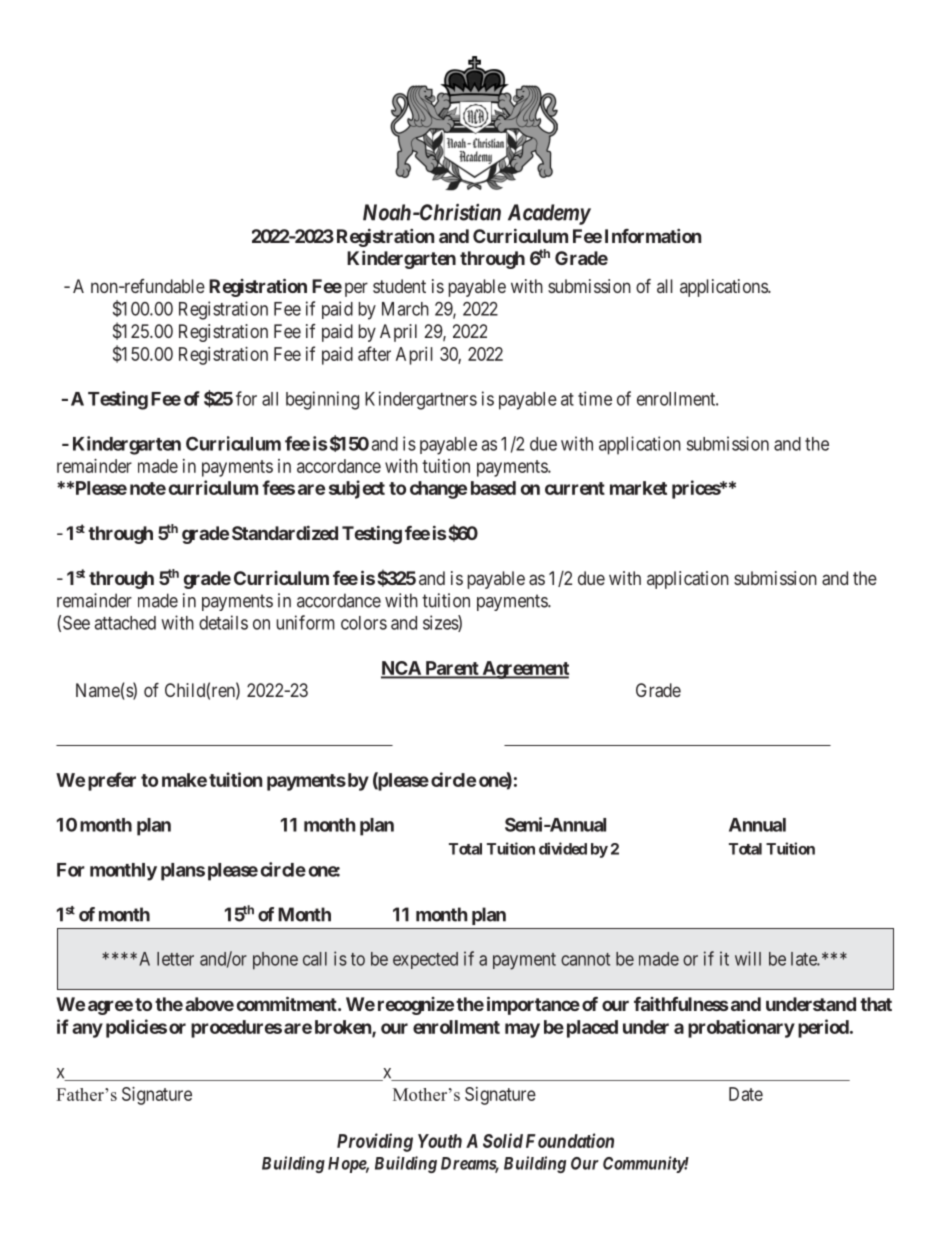 This image has height=1233, width=952. Describe the element at coordinates (746, 1094) in the image. I see `Date` at that location.
